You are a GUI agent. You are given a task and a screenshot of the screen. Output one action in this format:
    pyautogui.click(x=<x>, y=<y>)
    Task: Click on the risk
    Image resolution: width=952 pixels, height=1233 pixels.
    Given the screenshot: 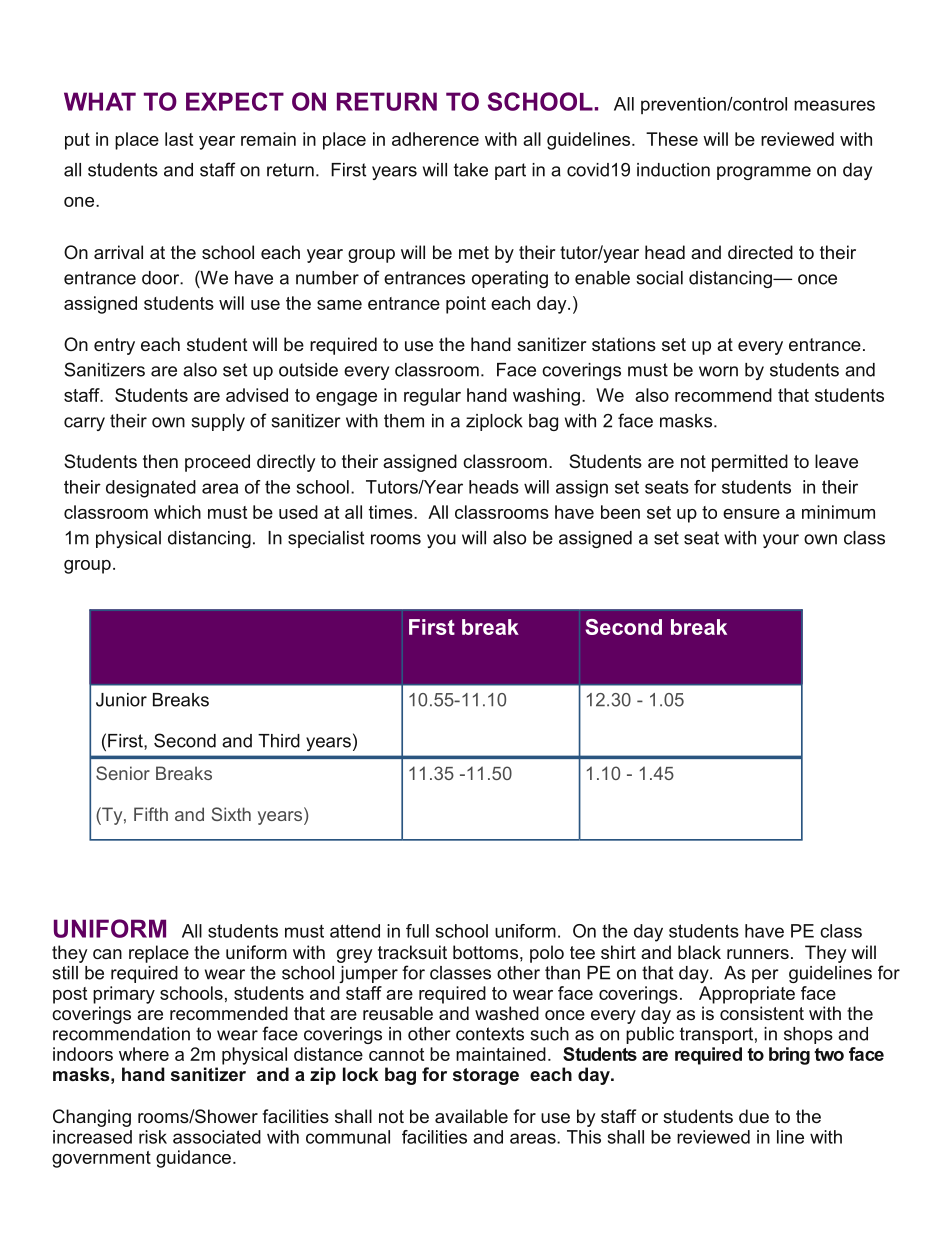 What is the action you would take?
    pyautogui.click(x=153, y=1137)
